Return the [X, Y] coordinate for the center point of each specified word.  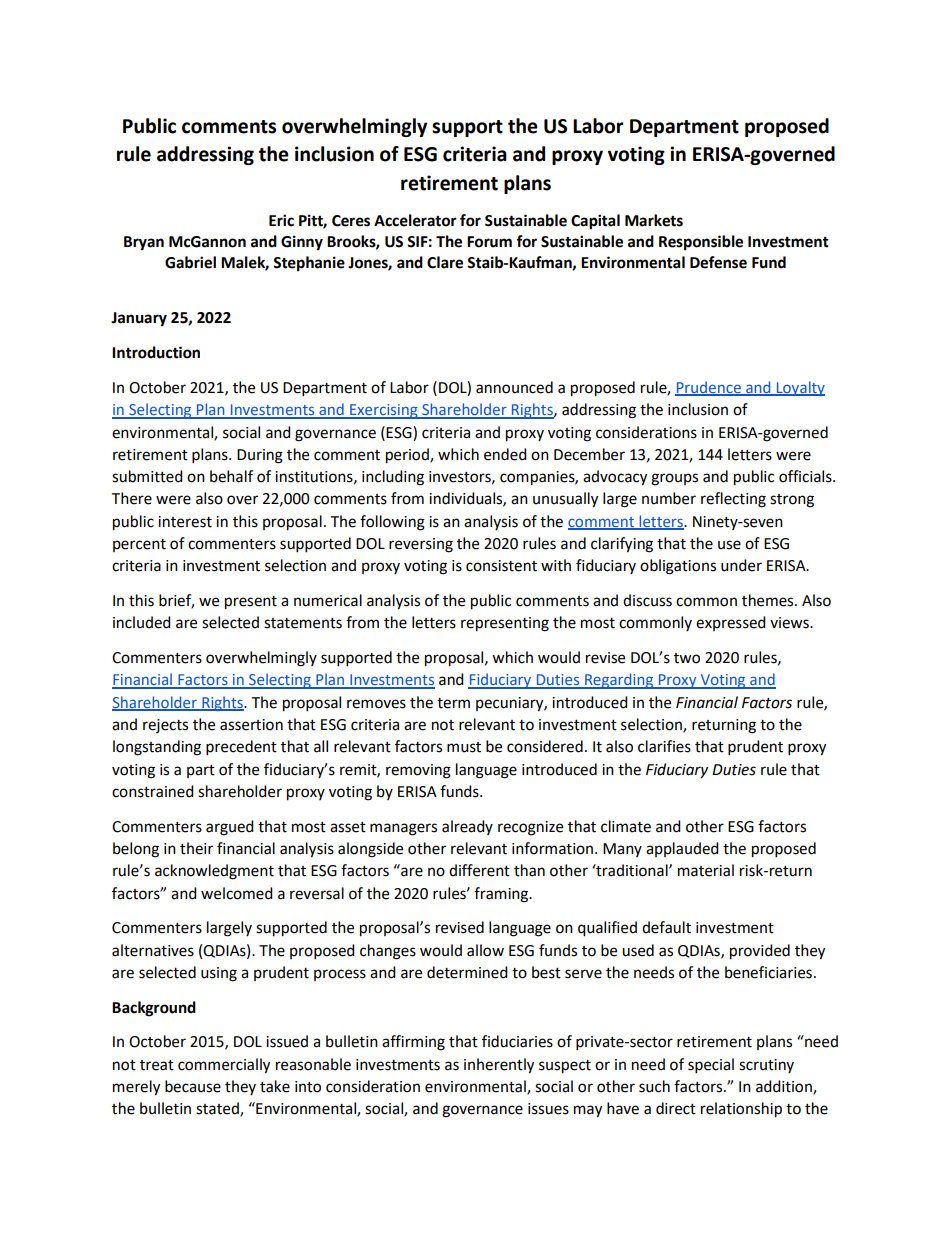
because [193, 1086]
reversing [421, 545]
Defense [718, 262]
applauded [682, 849]
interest [185, 522]
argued [230, 828]
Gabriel [190, 262]
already [467, 827]
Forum [489, 242]
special [711, 1066]
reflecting [733, 500]
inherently [499, 1066]
